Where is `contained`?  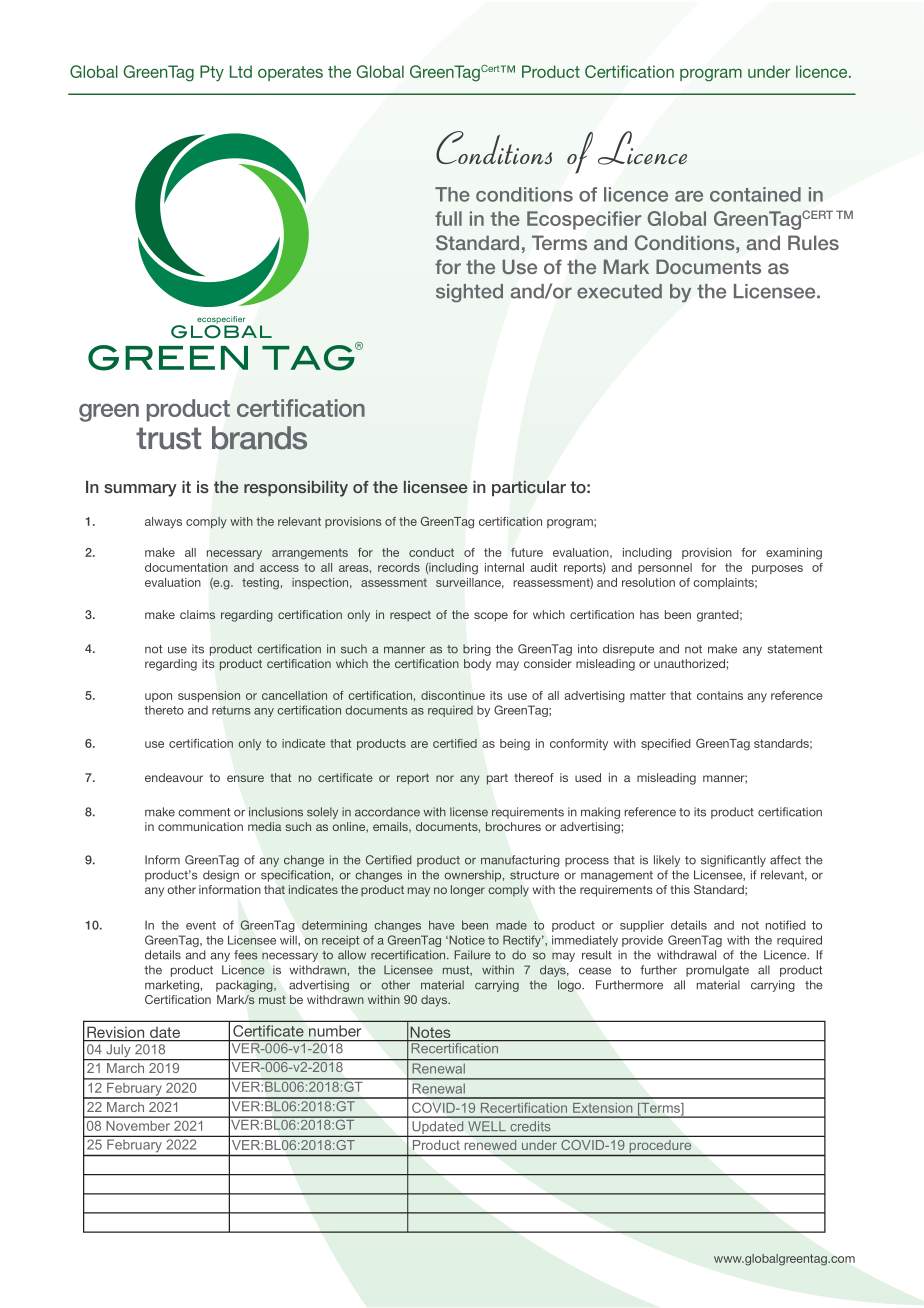 contained is located at coordinates (755, 194).
